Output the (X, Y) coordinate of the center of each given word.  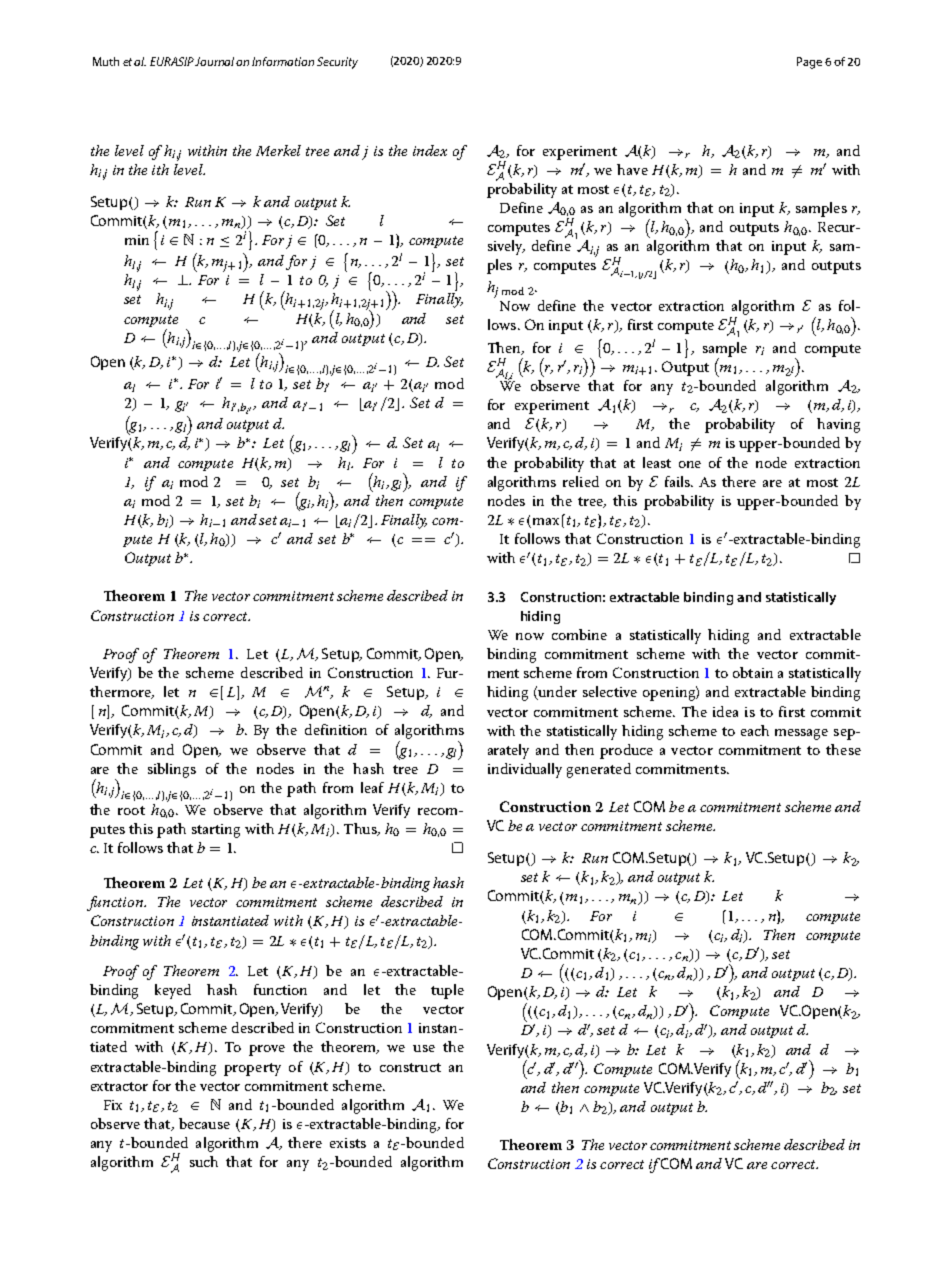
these (843, 749)
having (838, 425)
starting (216, 831)
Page (809, 63)
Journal (216, 61)
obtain (753, 672)
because (204, 1123)
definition (336, 729)
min (137, 240)
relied (581, 481)
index (430, 150)
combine (579, 634)
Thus (361, 829)
